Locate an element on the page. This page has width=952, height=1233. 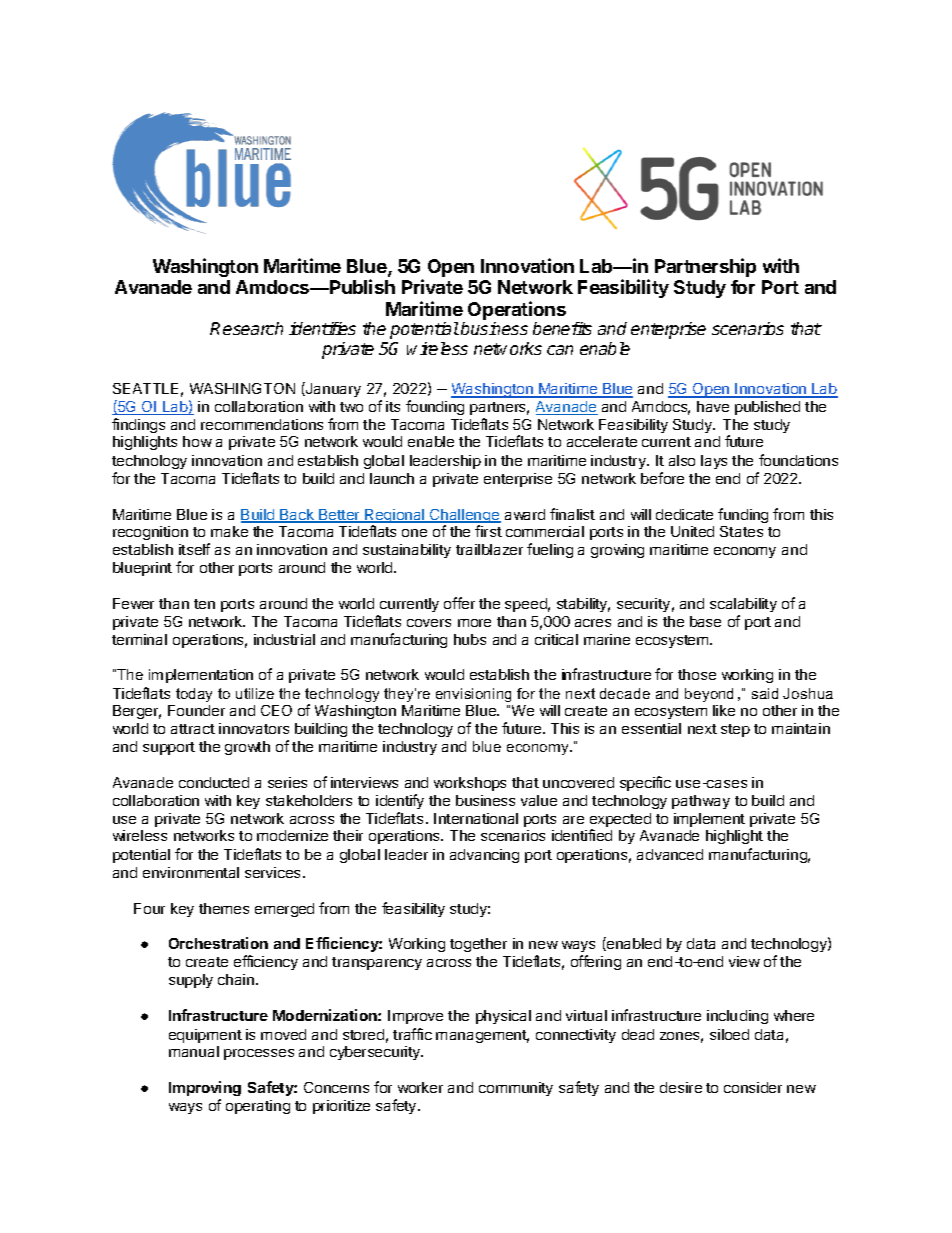
like is located at coordinates (724, 710).
